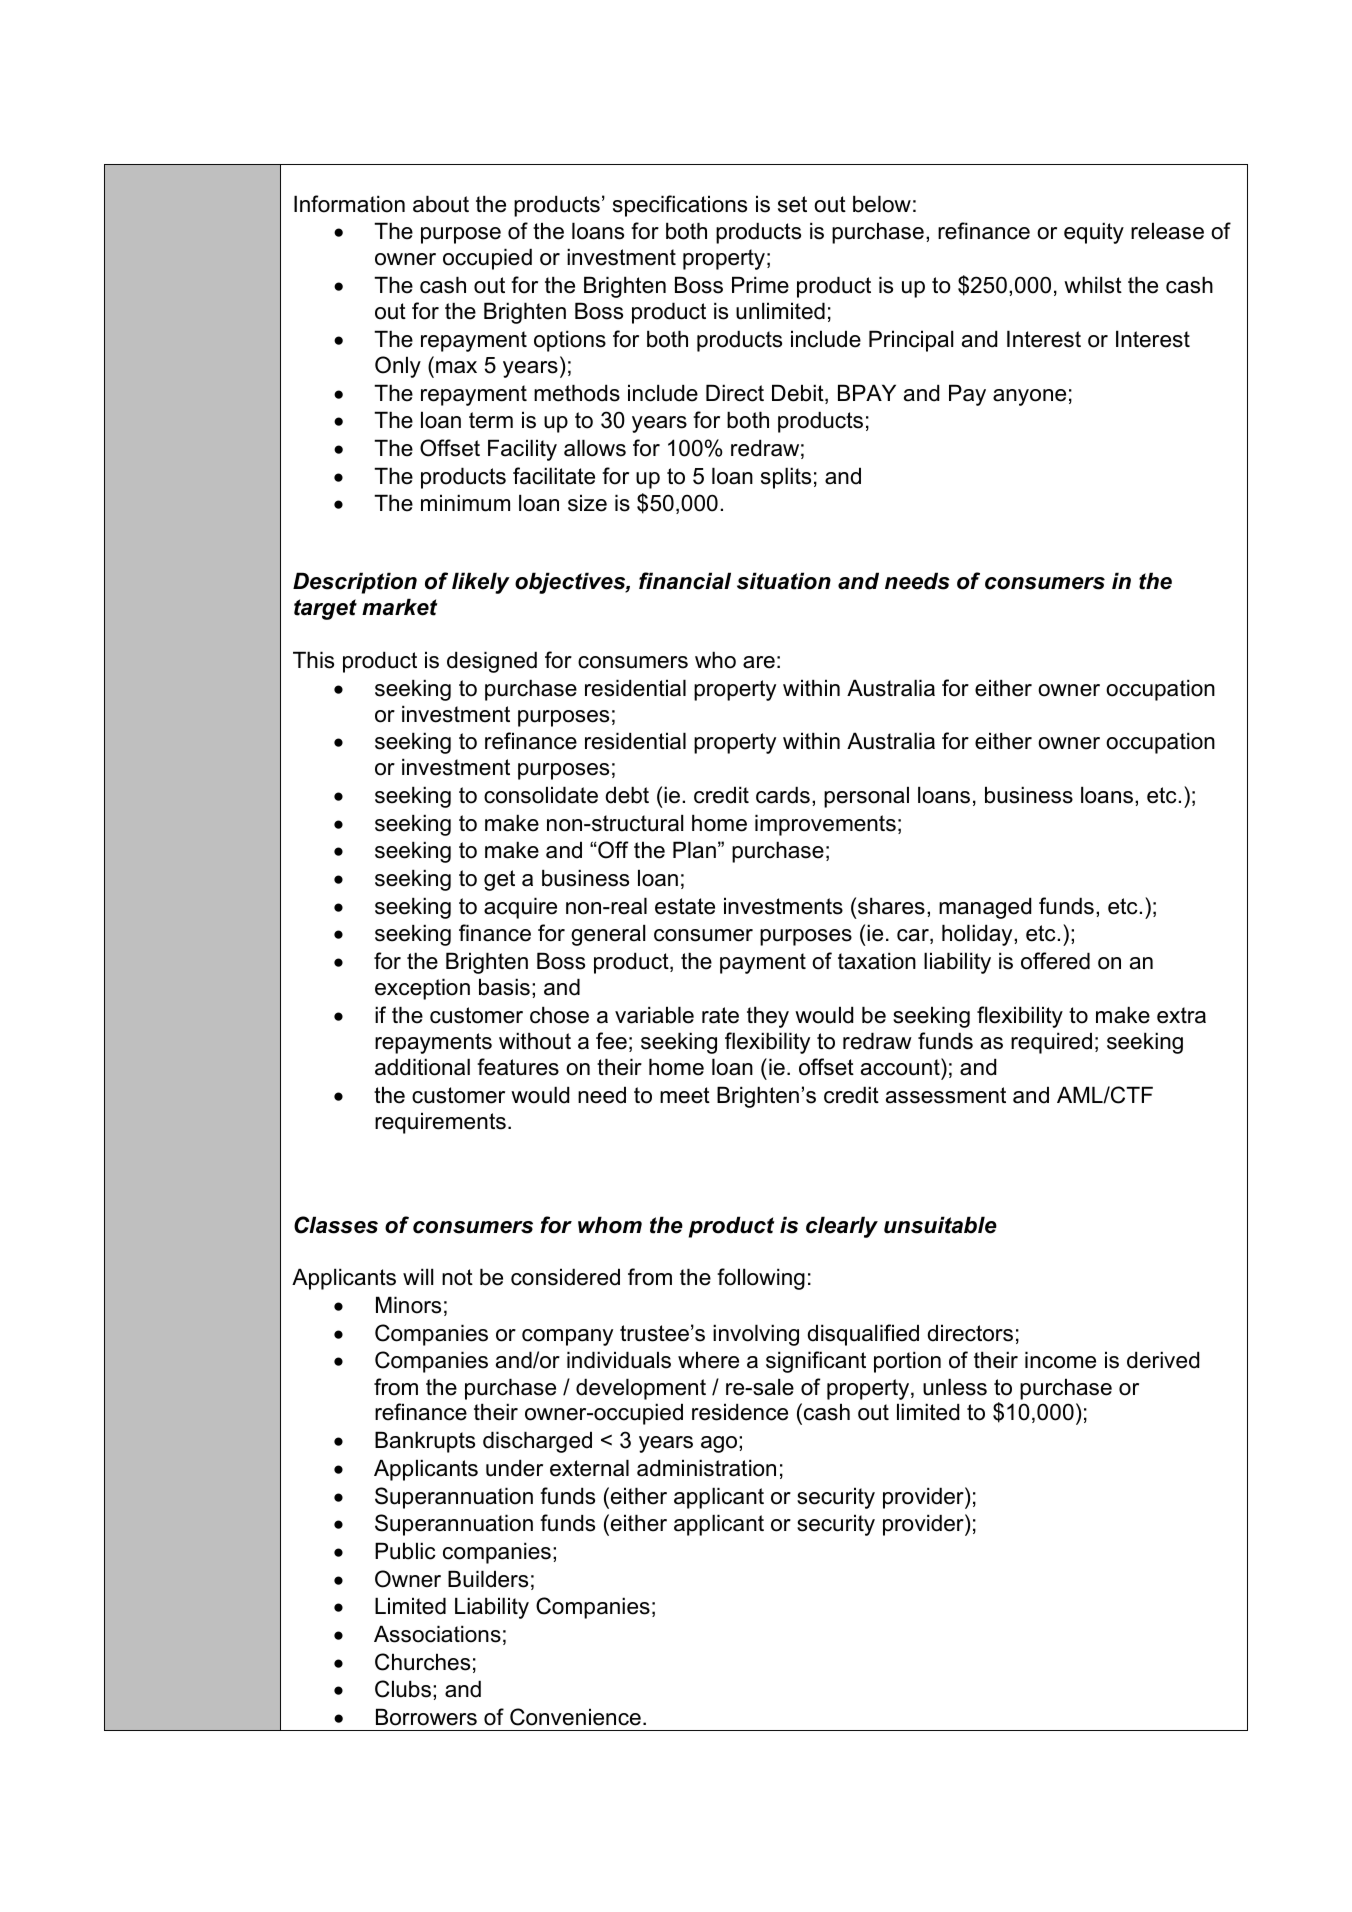 The width and height of the screenshot is (1352, 1912). I want to click on Classes, so click(336, 1225).
